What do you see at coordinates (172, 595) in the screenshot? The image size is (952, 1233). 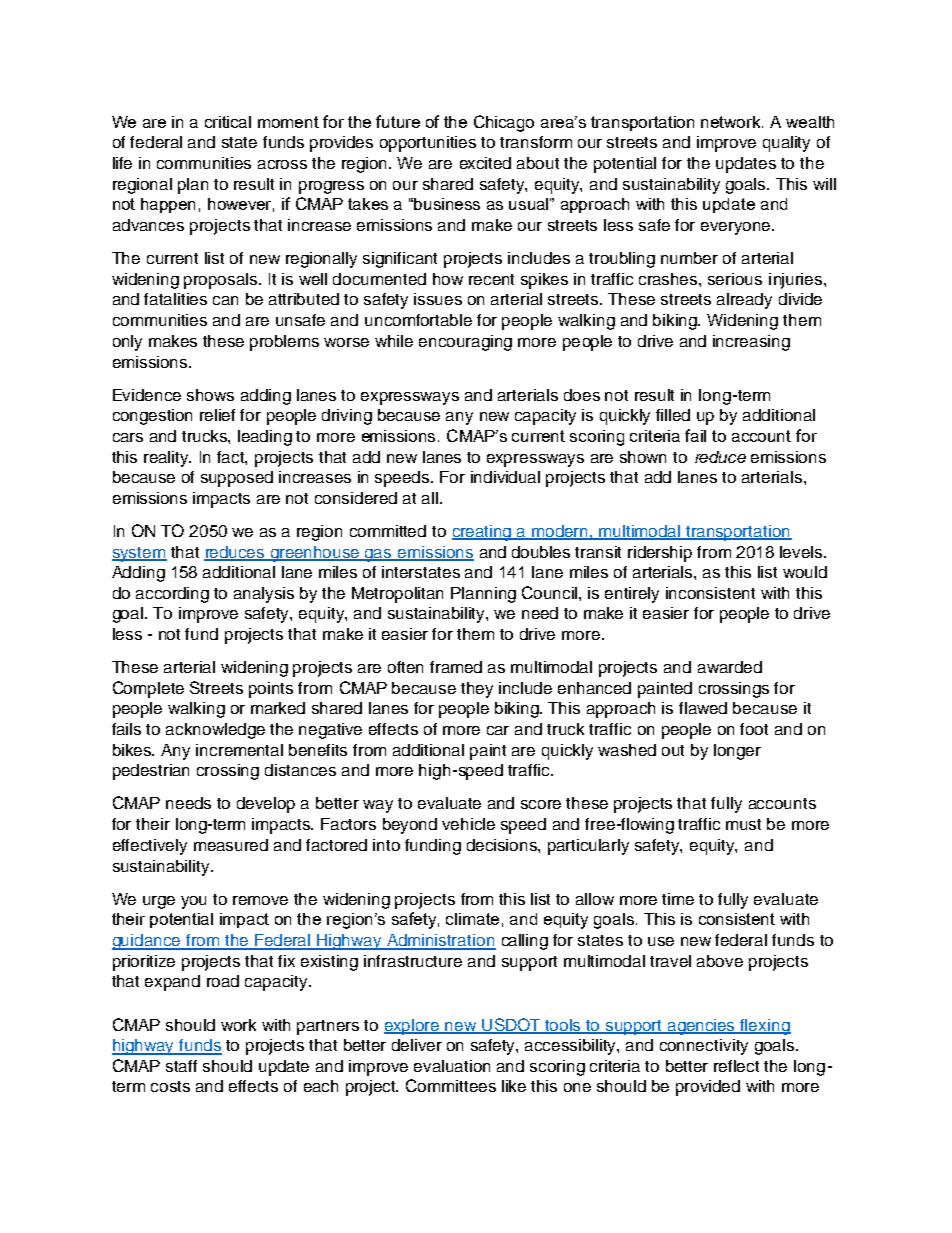 I see `according` at bounding box center [172, 595].
